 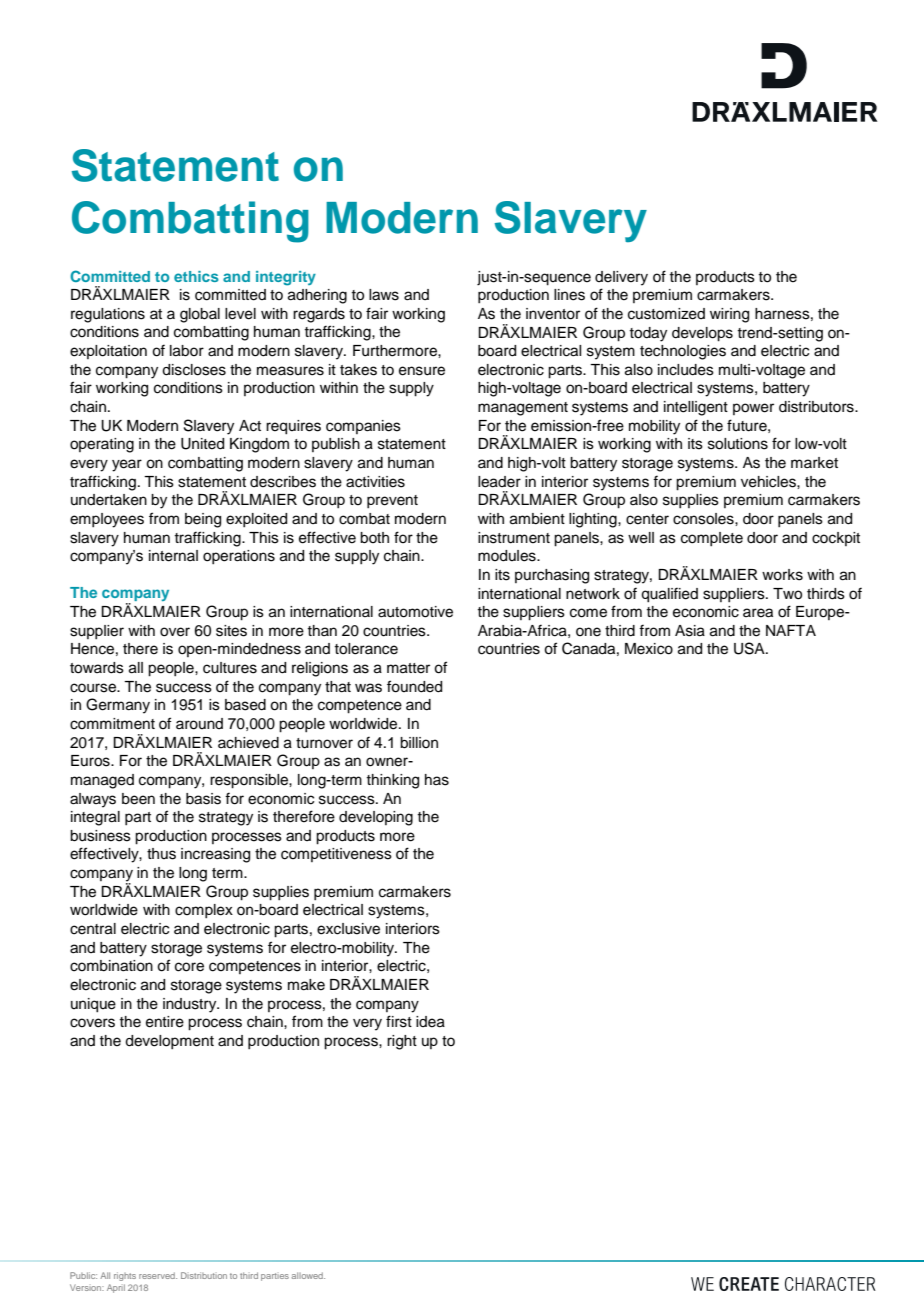 What do you see at coordinates (430, 1022) in the document?
I see `idea` at bounding box center [430, 1022].
